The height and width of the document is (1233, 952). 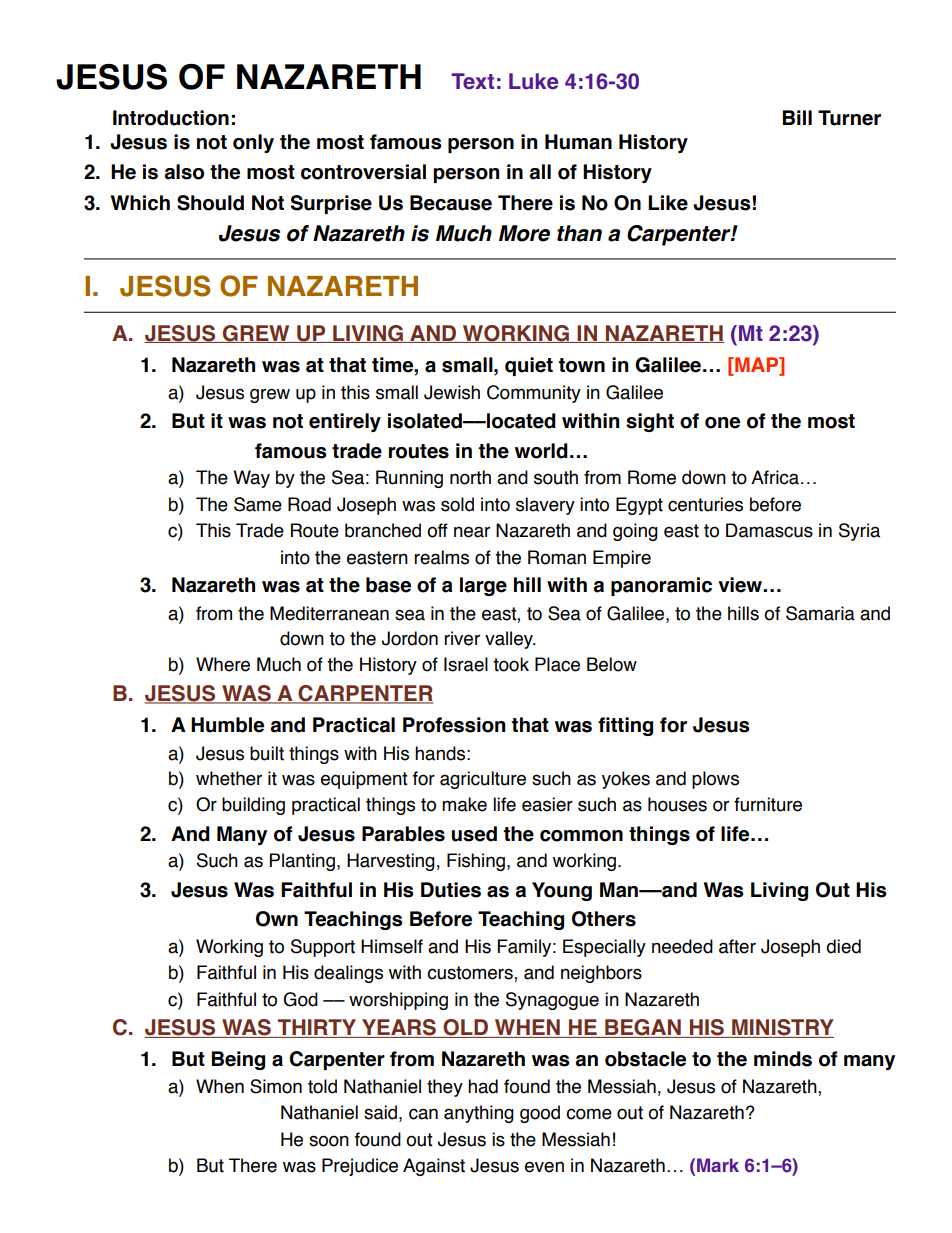 What do you see at coordinates (472, 81) in the document?
I see `Text` at bounding box center [472, 81].
